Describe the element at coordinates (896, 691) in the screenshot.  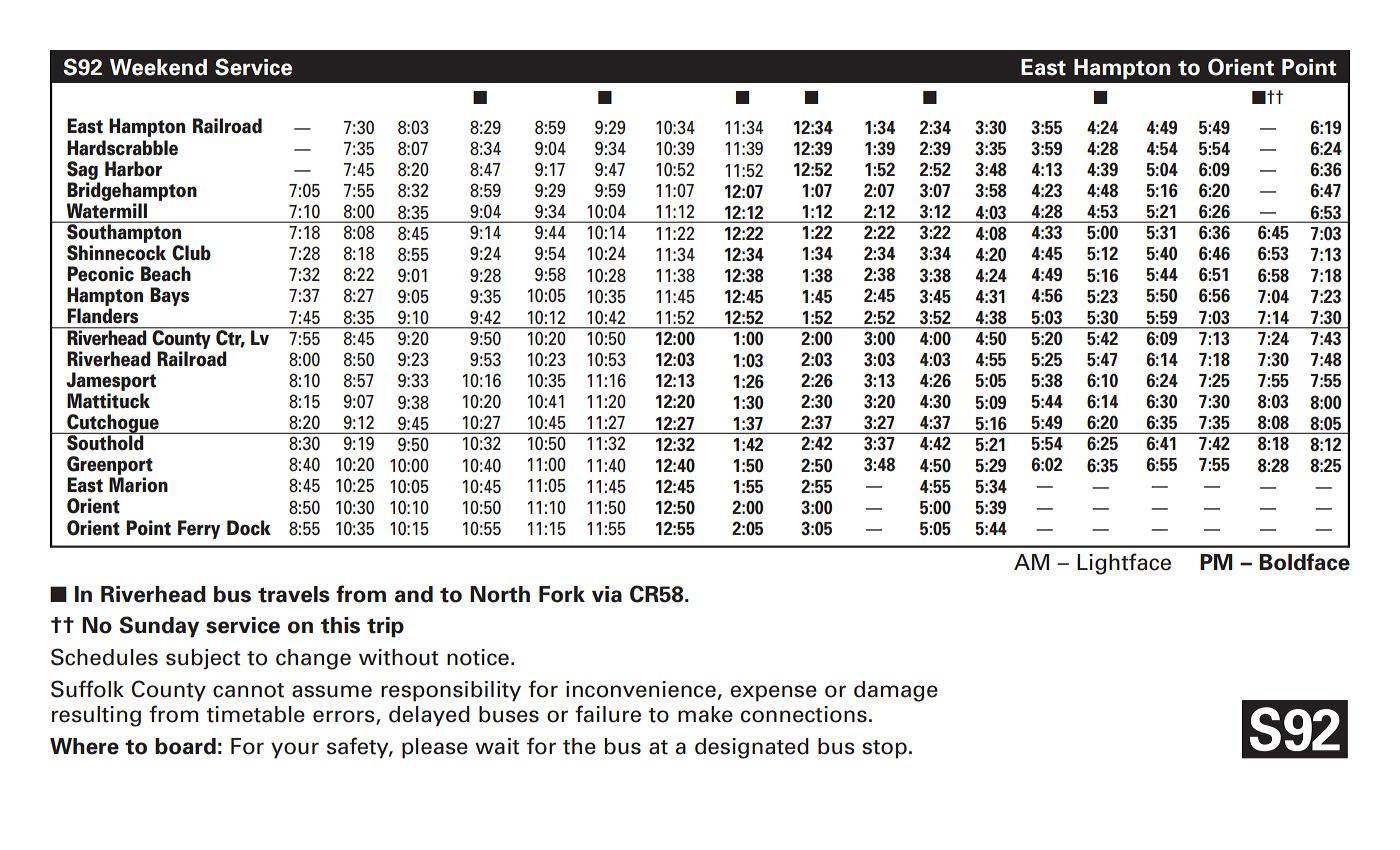
I see `damage` at that location.
